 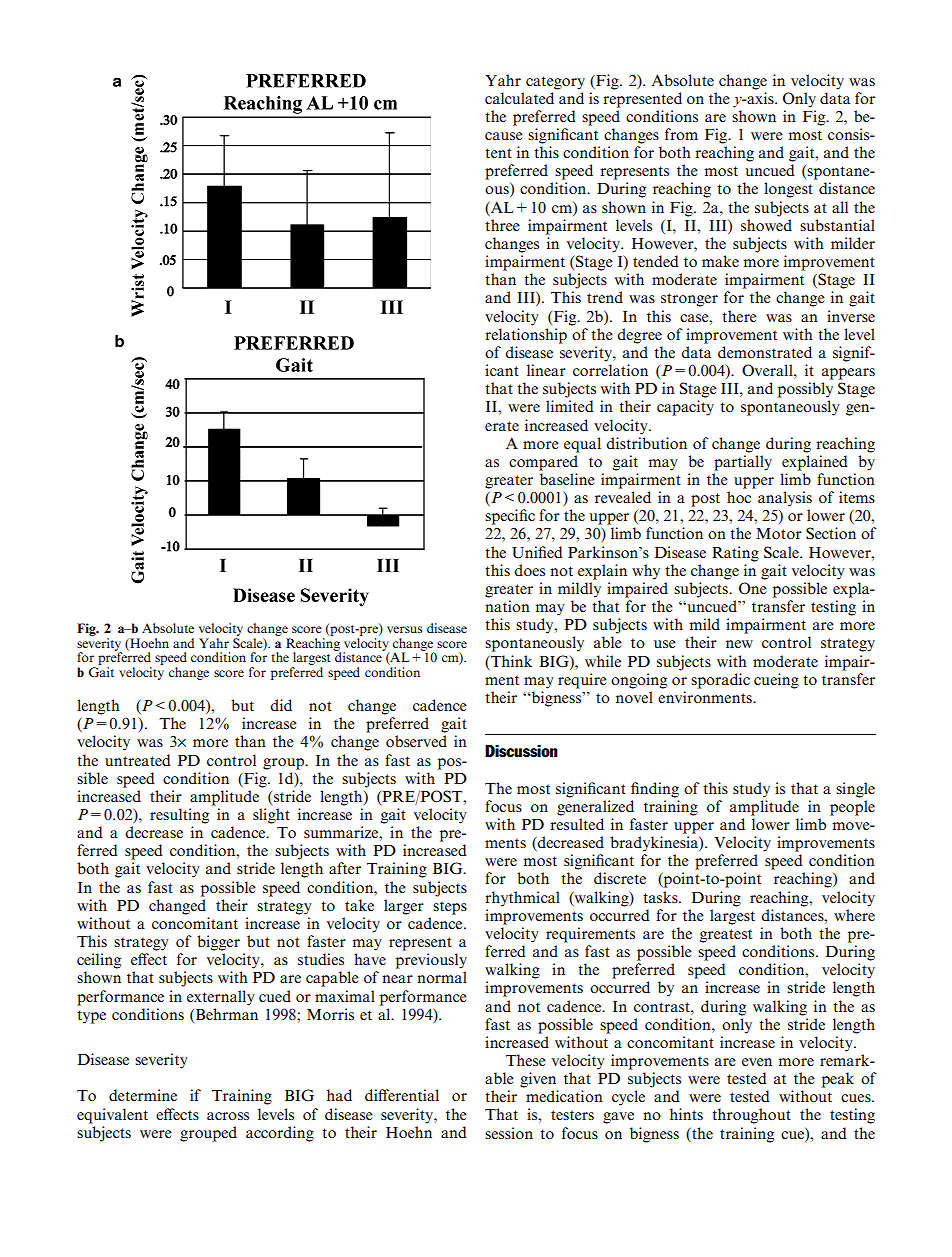 What do you see at coordinates (179, 816) in the page?
I see `resulting` at bounding box center [179, 816].
